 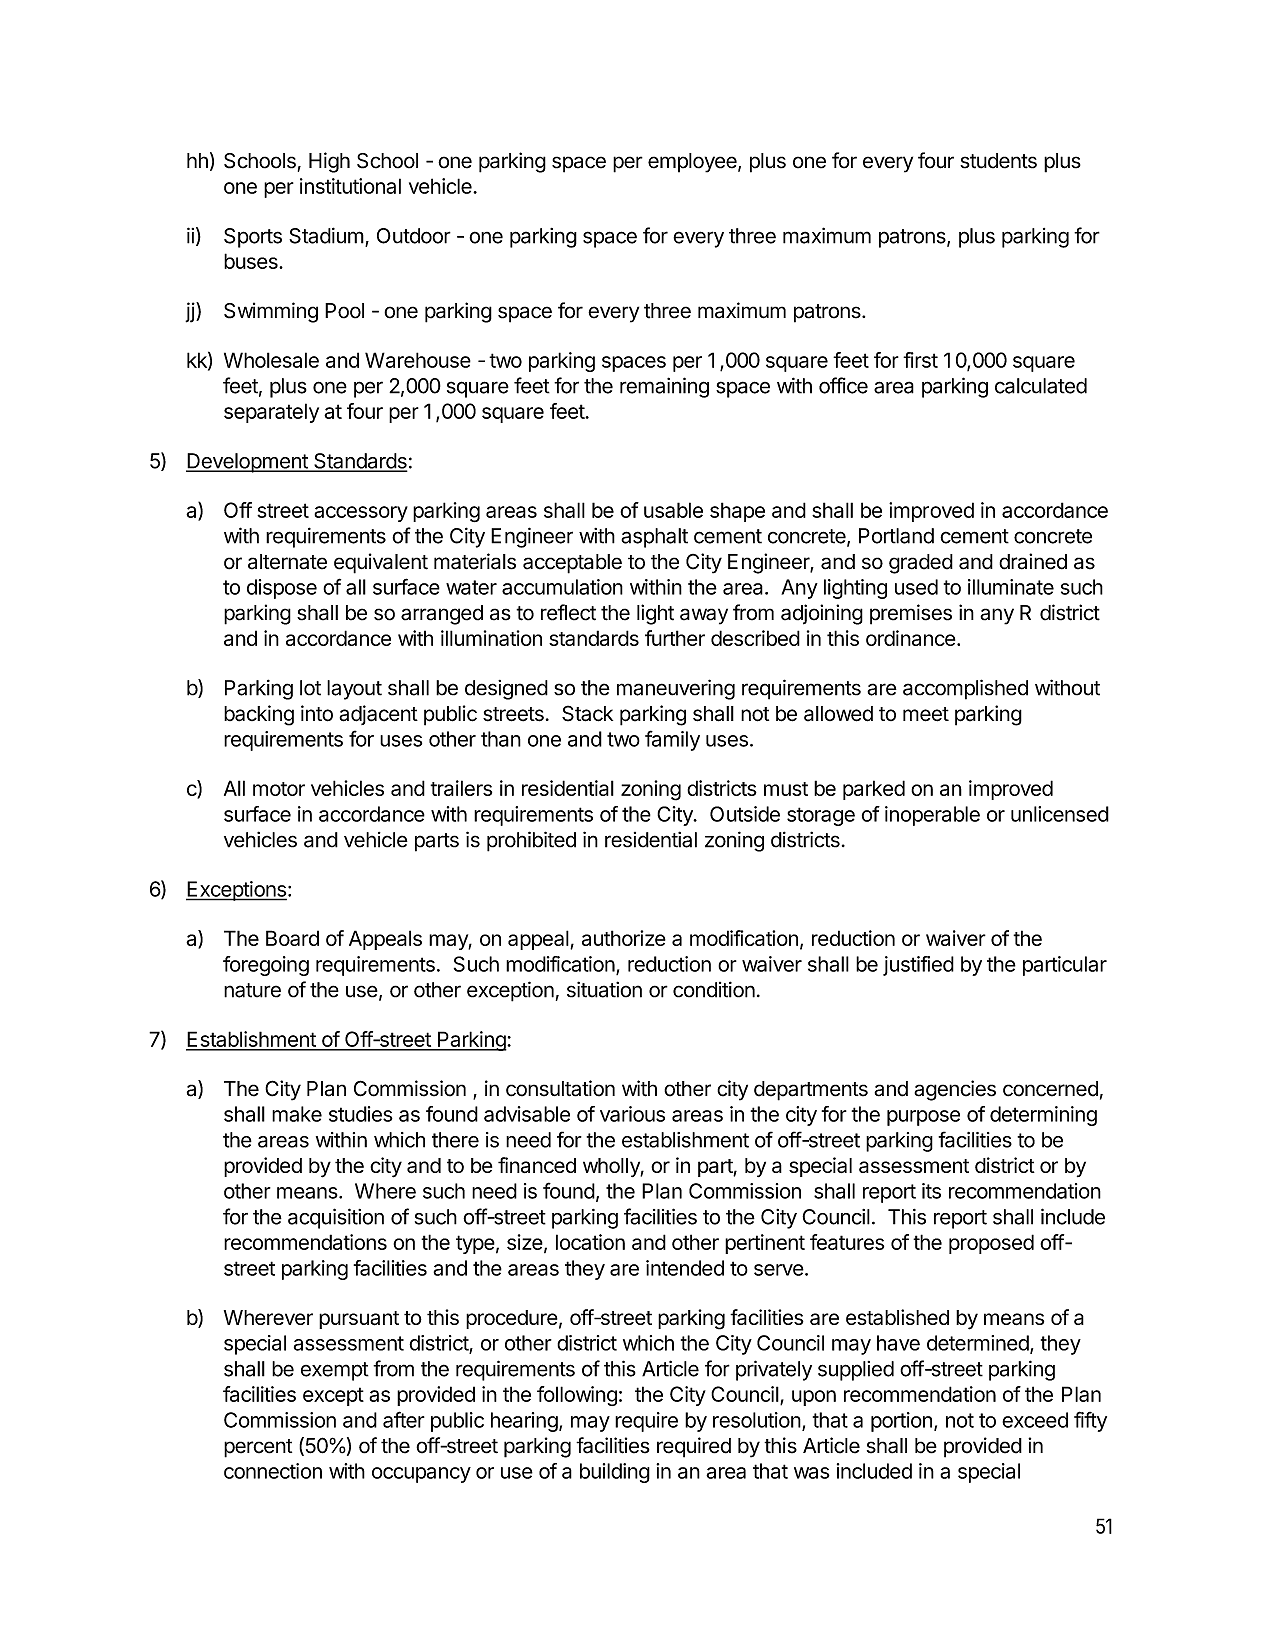 I want to click on institutional, so click(x=350, y=186).
